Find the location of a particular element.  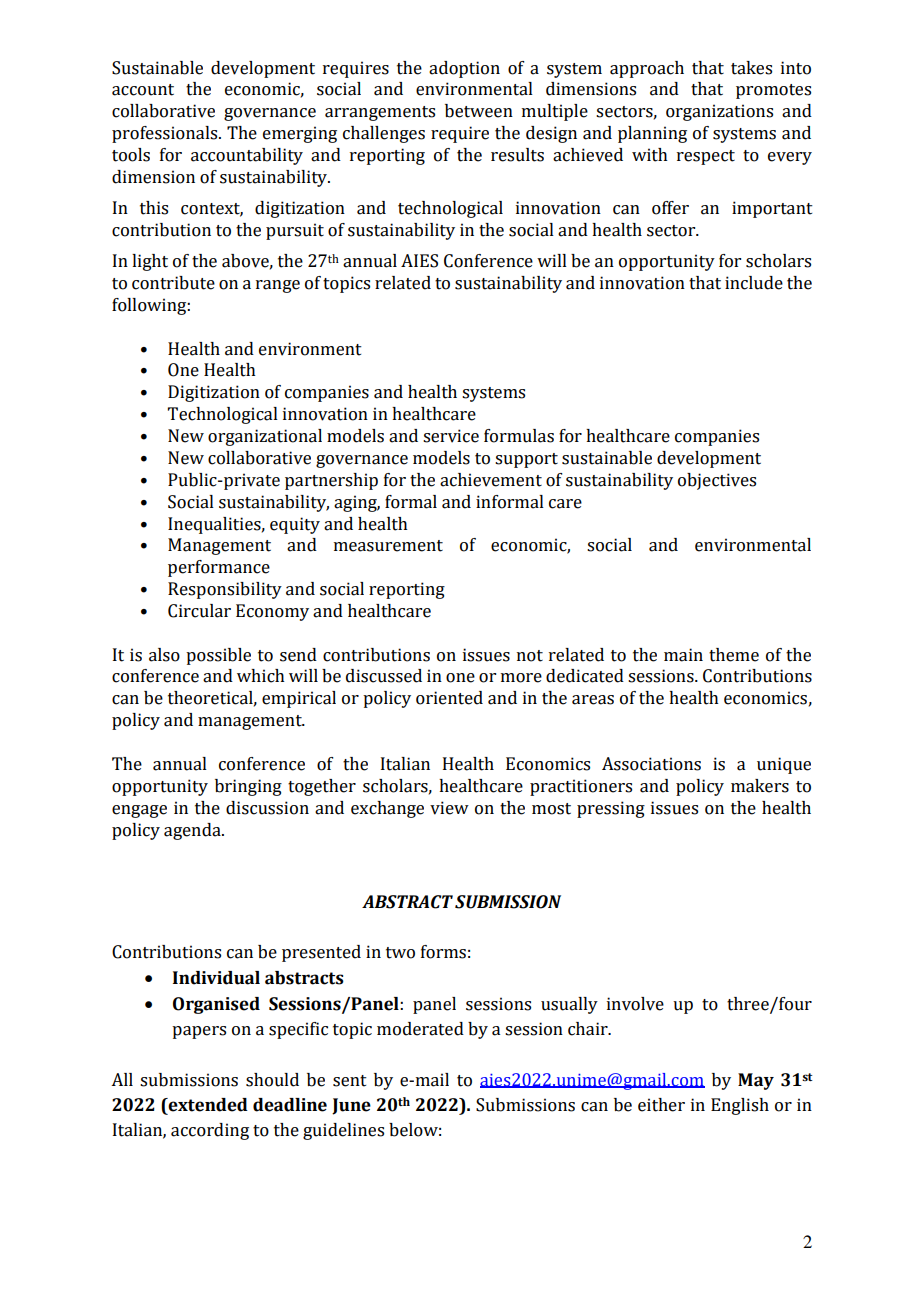

moderated is located at coordinates (420, 1029).
